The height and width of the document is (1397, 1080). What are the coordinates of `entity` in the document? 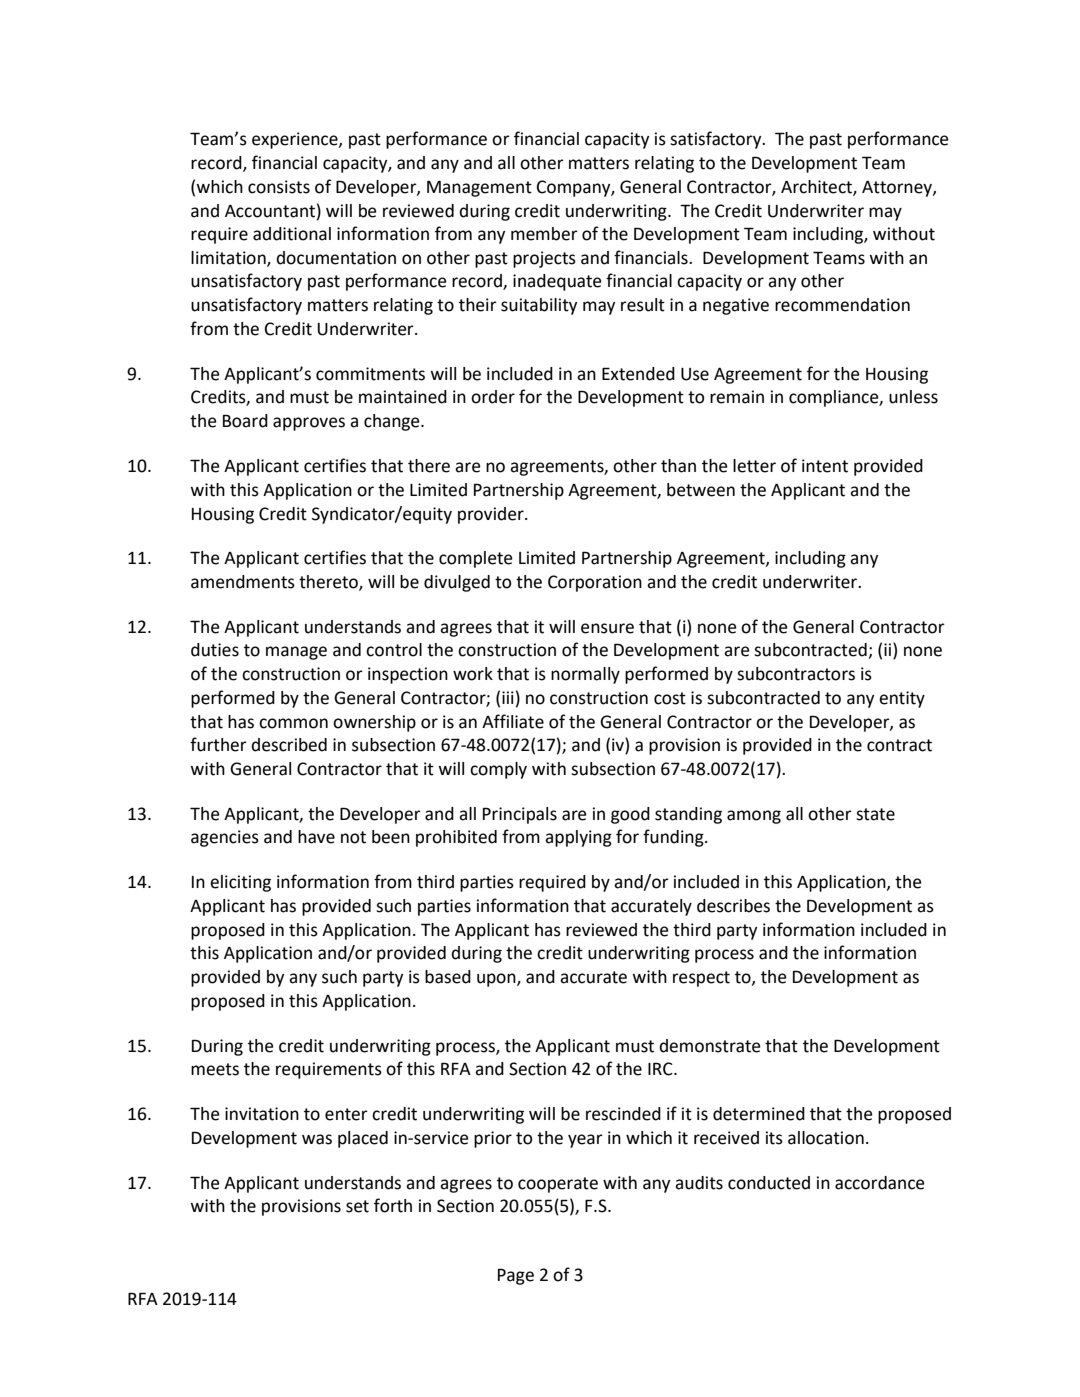 It's located at (902, 699).
